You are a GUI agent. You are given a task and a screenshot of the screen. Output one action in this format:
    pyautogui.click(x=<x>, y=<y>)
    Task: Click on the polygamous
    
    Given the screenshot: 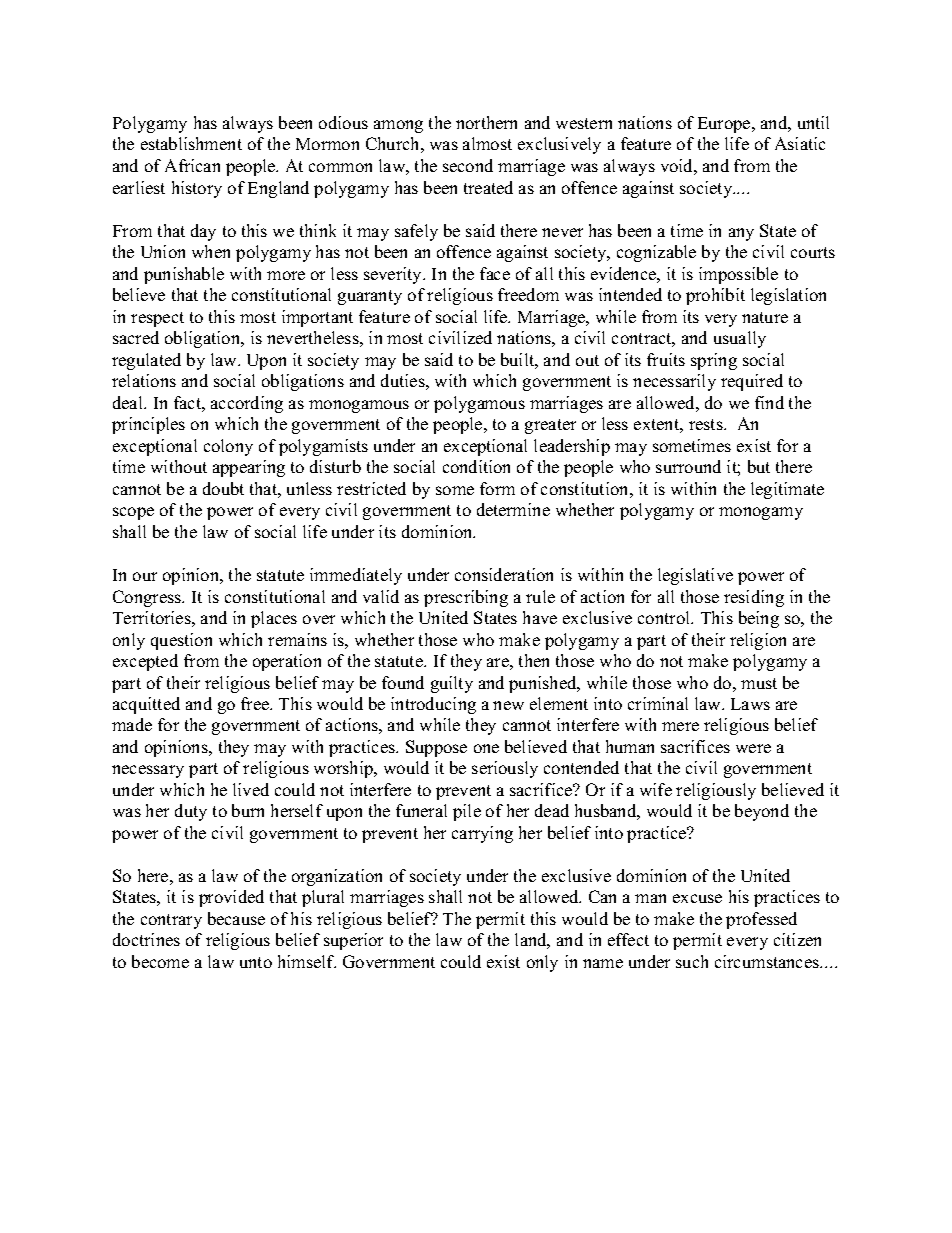 What is the action you would take?
    pyautogui.click(x=479, y=404)
